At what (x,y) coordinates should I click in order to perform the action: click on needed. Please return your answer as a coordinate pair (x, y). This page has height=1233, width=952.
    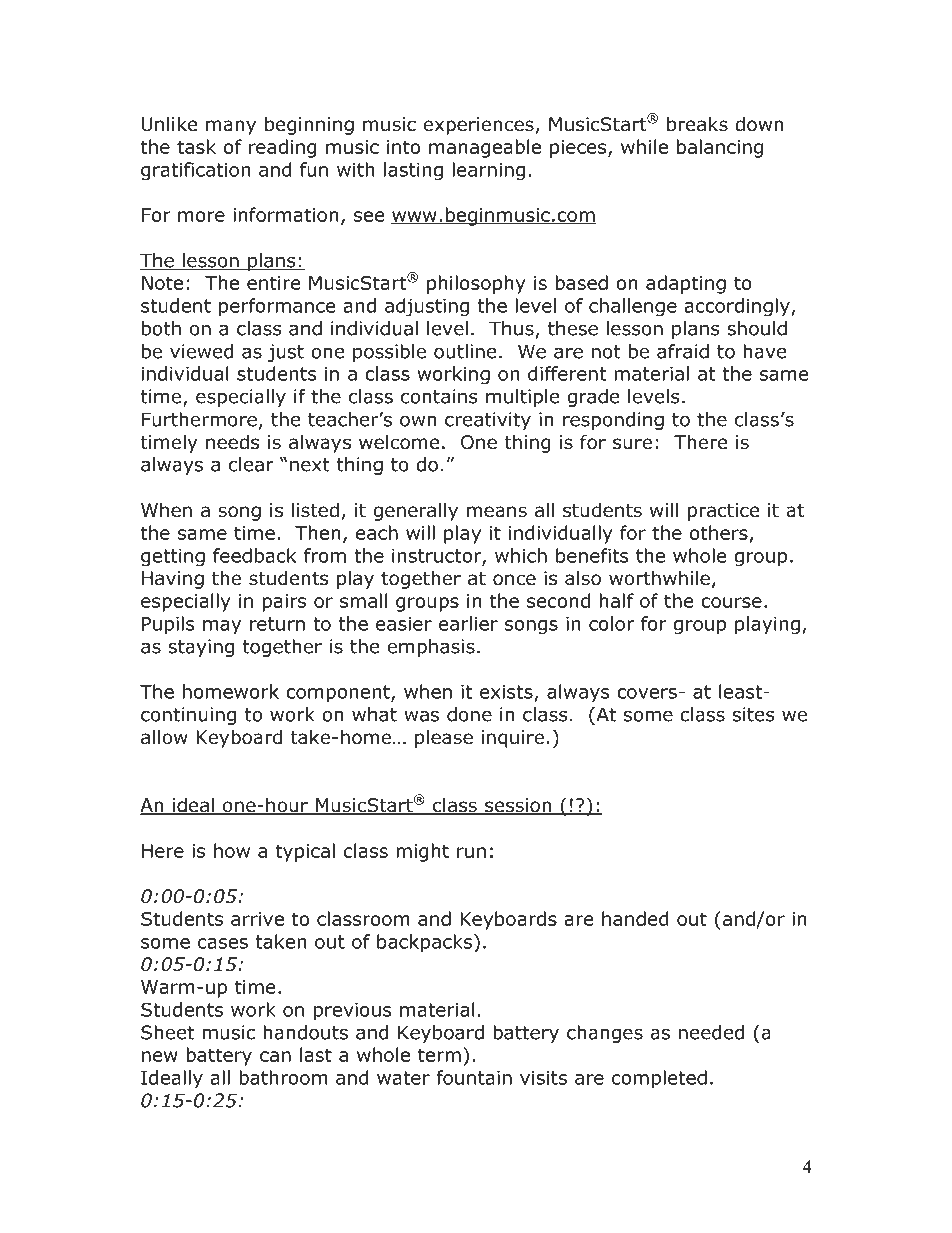
    Looking at the image, I should click on (711, 1032).
